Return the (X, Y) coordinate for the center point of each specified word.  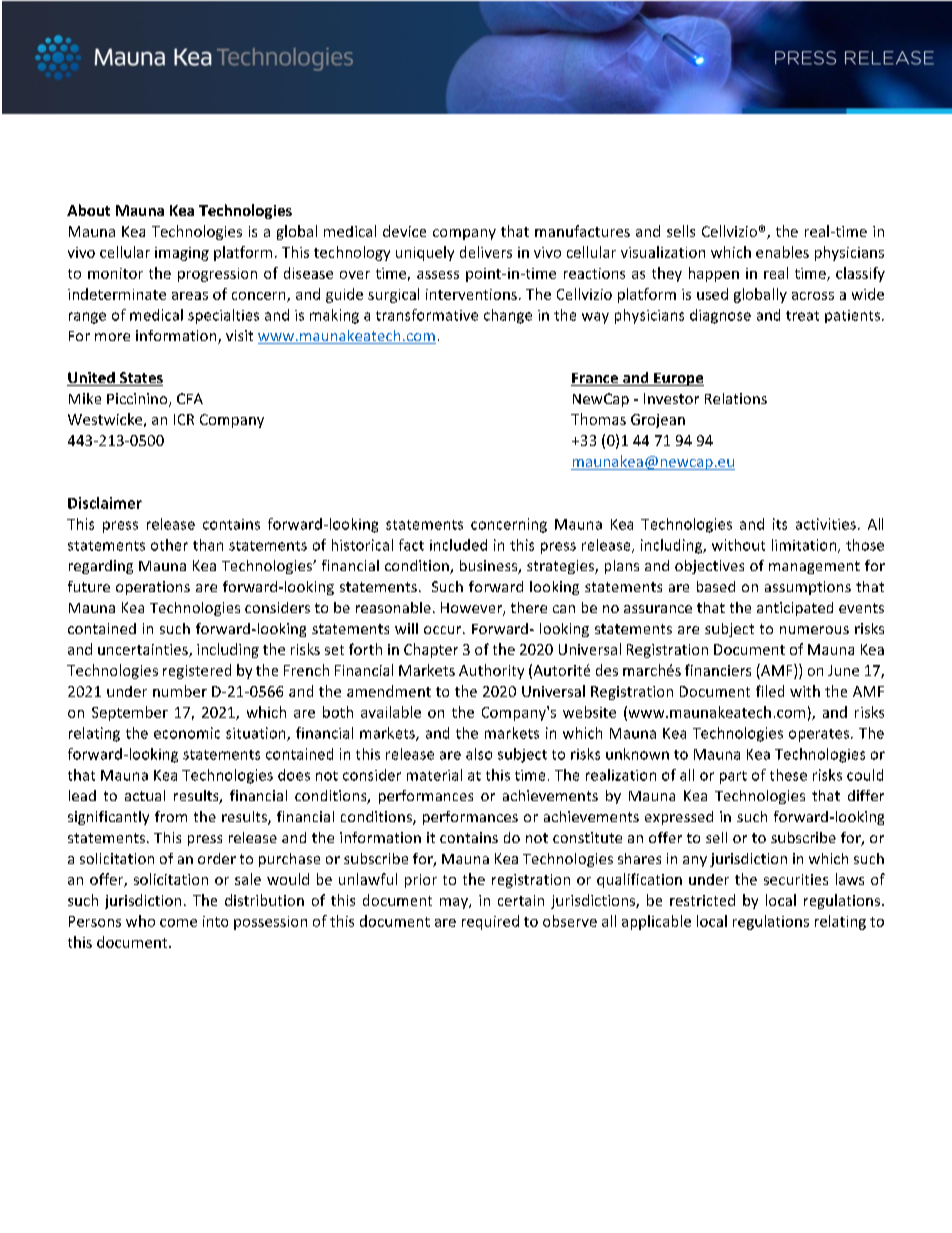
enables (782, 252)
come (178, 923)
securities (796, 879)
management (814, 567)
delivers (486, 252)
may (455, 903)
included (458, 545)
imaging (182, 254)
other (169, 545)
